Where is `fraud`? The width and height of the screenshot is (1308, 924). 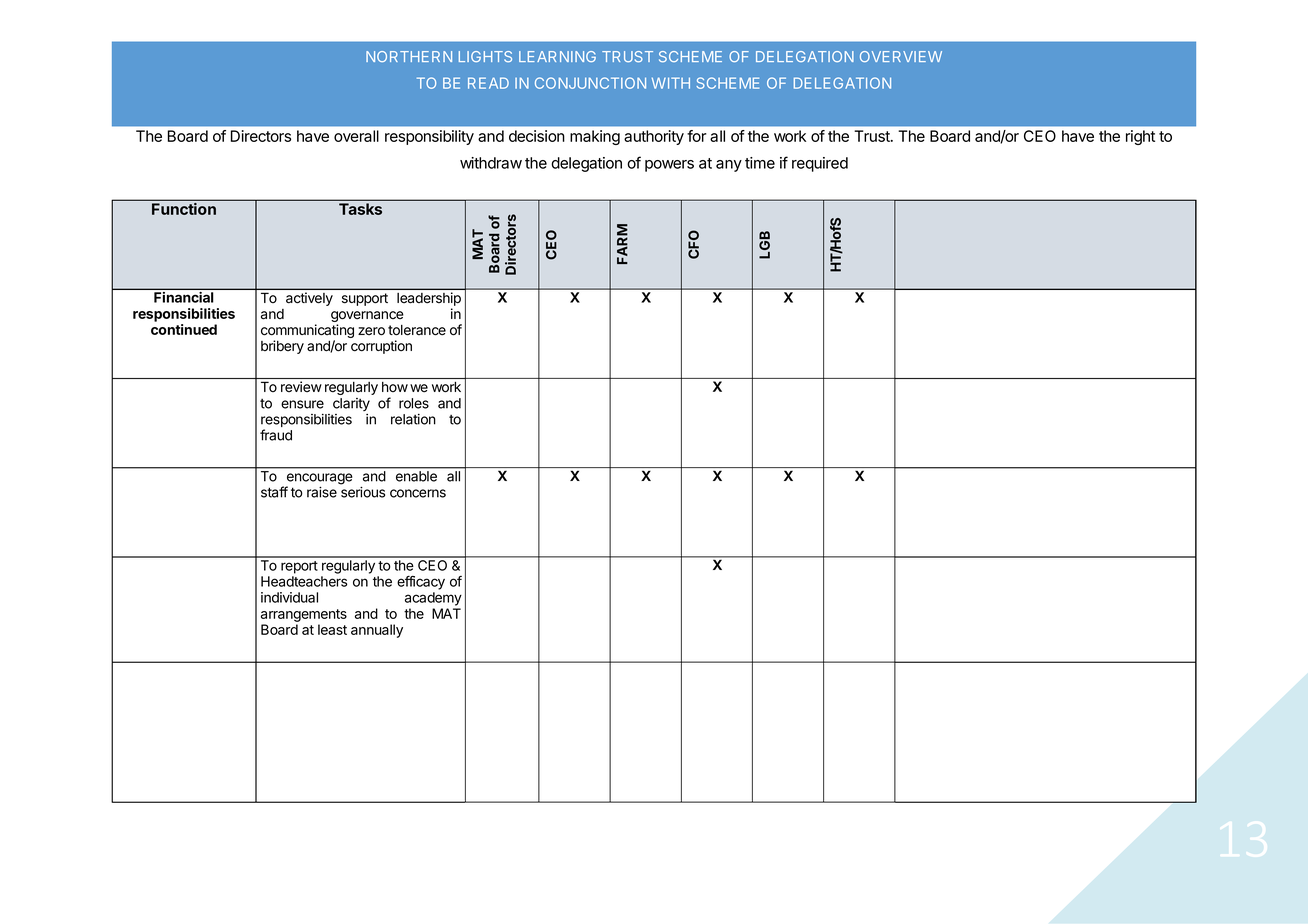 fraud is located at coordinates (276, 435).
